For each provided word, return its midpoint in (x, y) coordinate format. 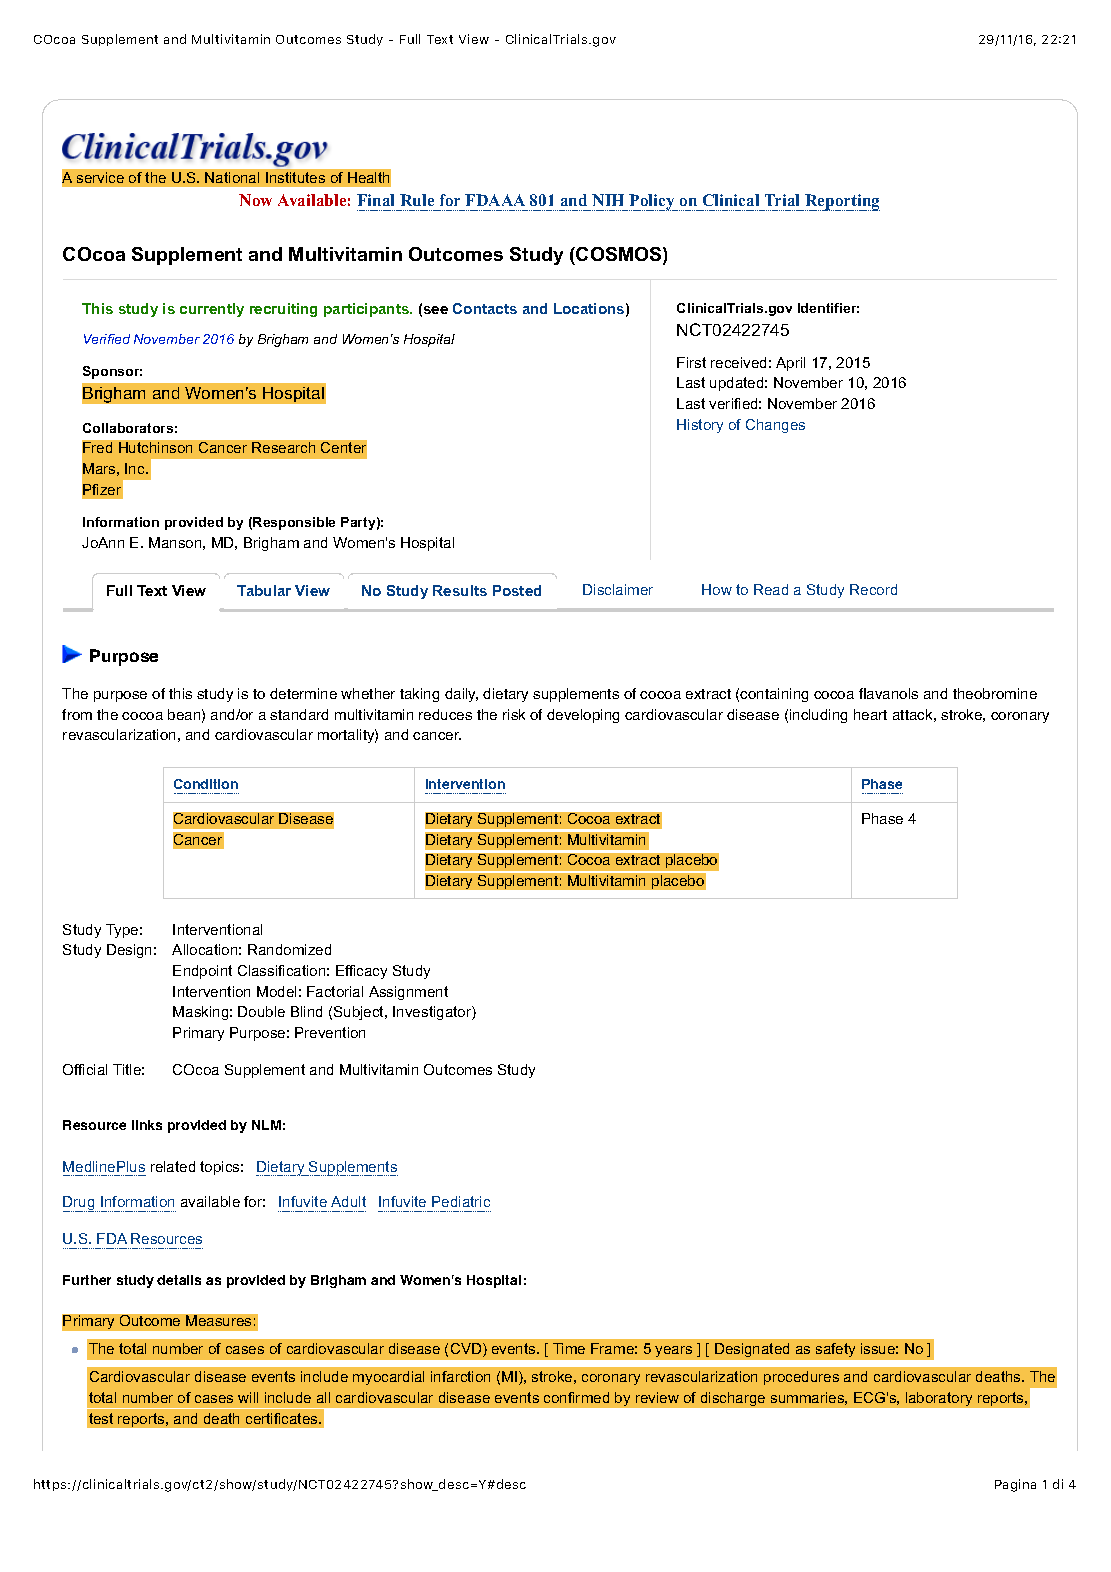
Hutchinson (155, 447)
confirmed (576, 1397)
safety (835, 1350)
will (248, 1397)
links (147, 1125)
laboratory (939, 1399)
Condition (206, 784)
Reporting (841, 202)
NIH (608, 200)
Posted (517, 590)
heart (870, 714)
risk (514, 714)
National (232, 177)
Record (873, 589)
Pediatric (461, 1201)
